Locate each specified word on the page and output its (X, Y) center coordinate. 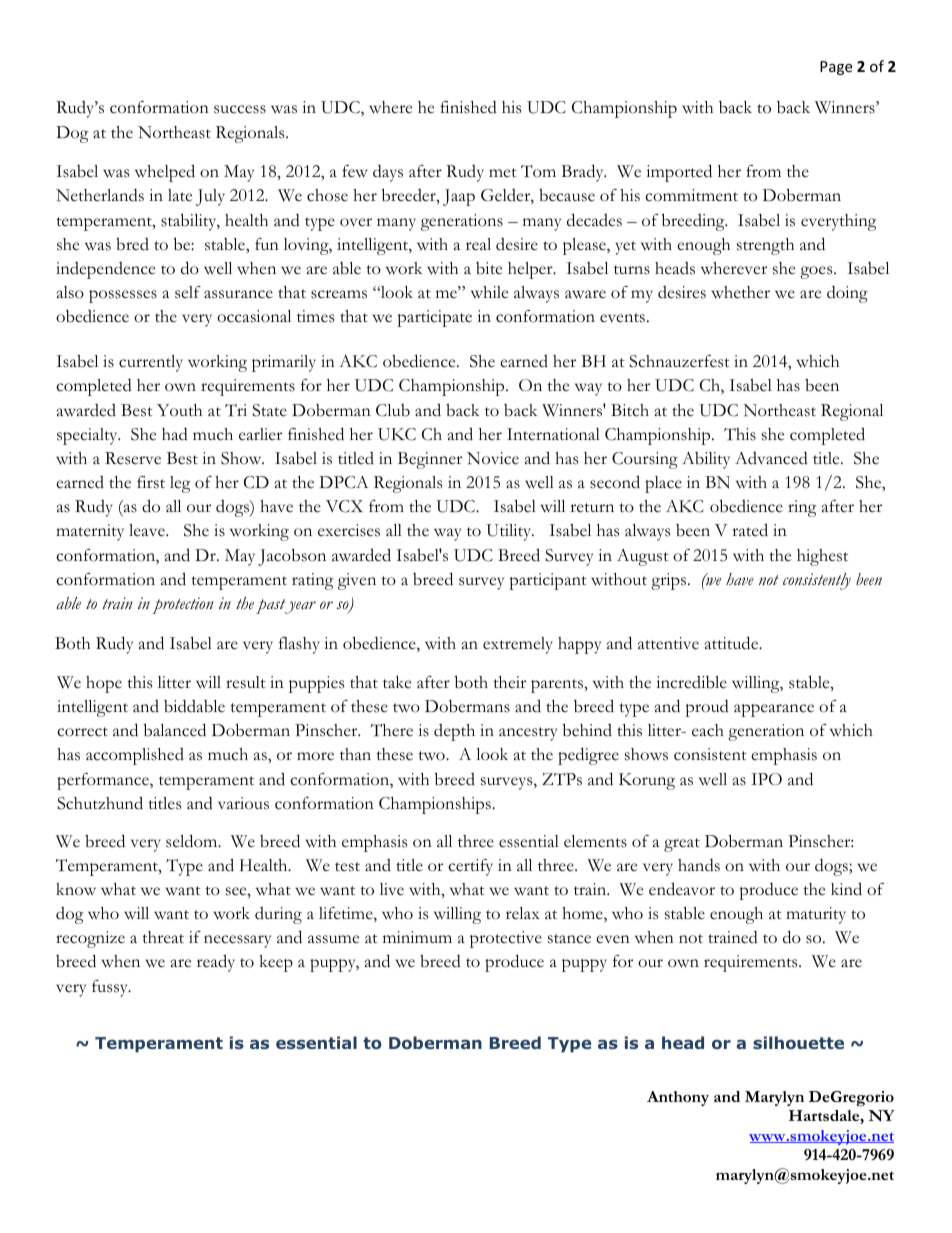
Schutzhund (100, 803)
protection (183, 605)
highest (822, 557)
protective (506, 939)
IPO (766, 779)
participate (434, 318)
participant (548, 581)
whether (740, 292)
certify (470, 867)
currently (151, 363)
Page (836, 68)
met (503, 173)
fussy (111, 988)
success (240, 109)
